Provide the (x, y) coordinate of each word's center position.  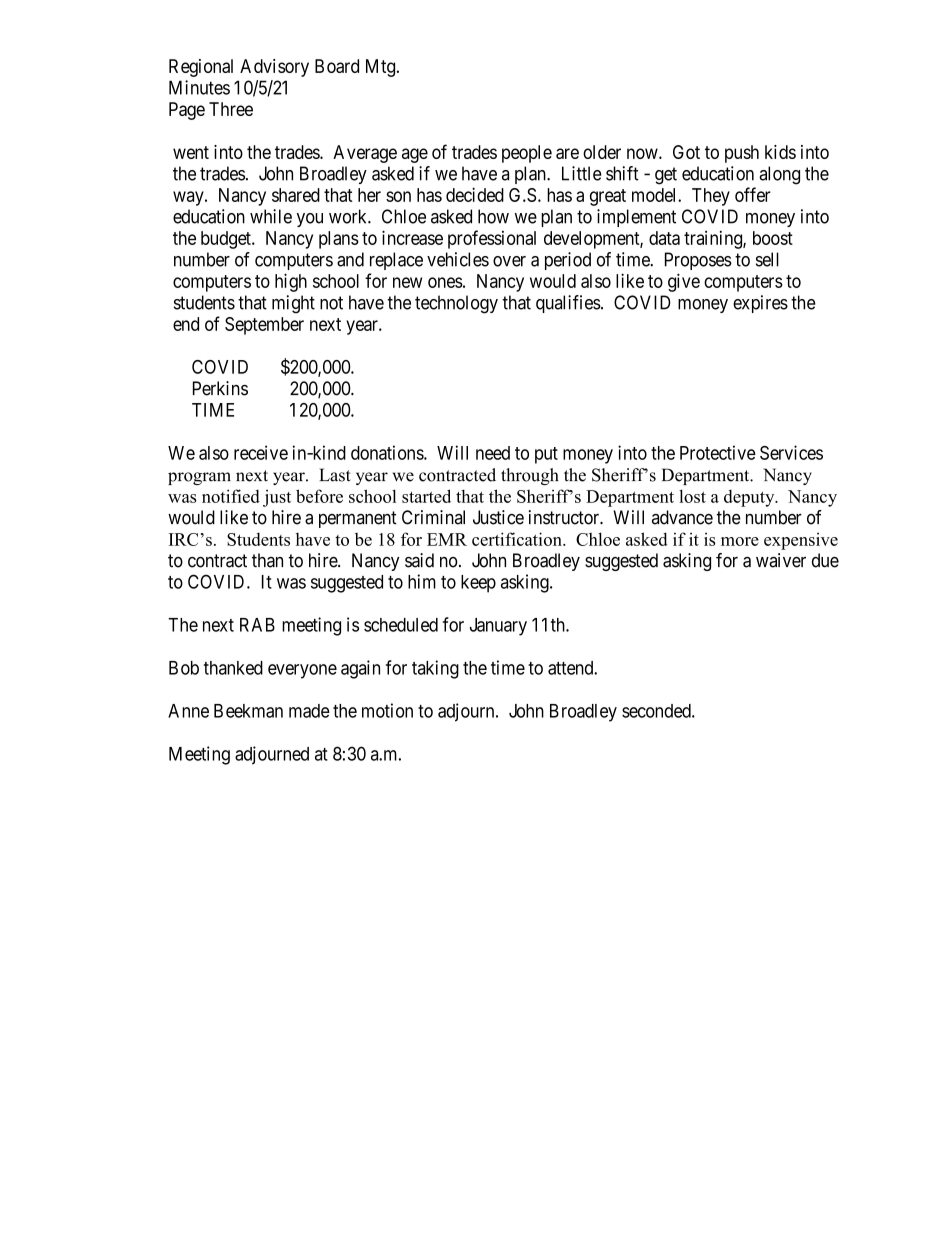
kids (780, 152)
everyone (302, 671)
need (493, 453)
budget (227, 240)
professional (492, 239)
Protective (718, 452)
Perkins (220, 388)
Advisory (274, 68)
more (740, 541)
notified (231, 496)
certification (518, 539)
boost (773, 238)
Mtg (382, 68)
